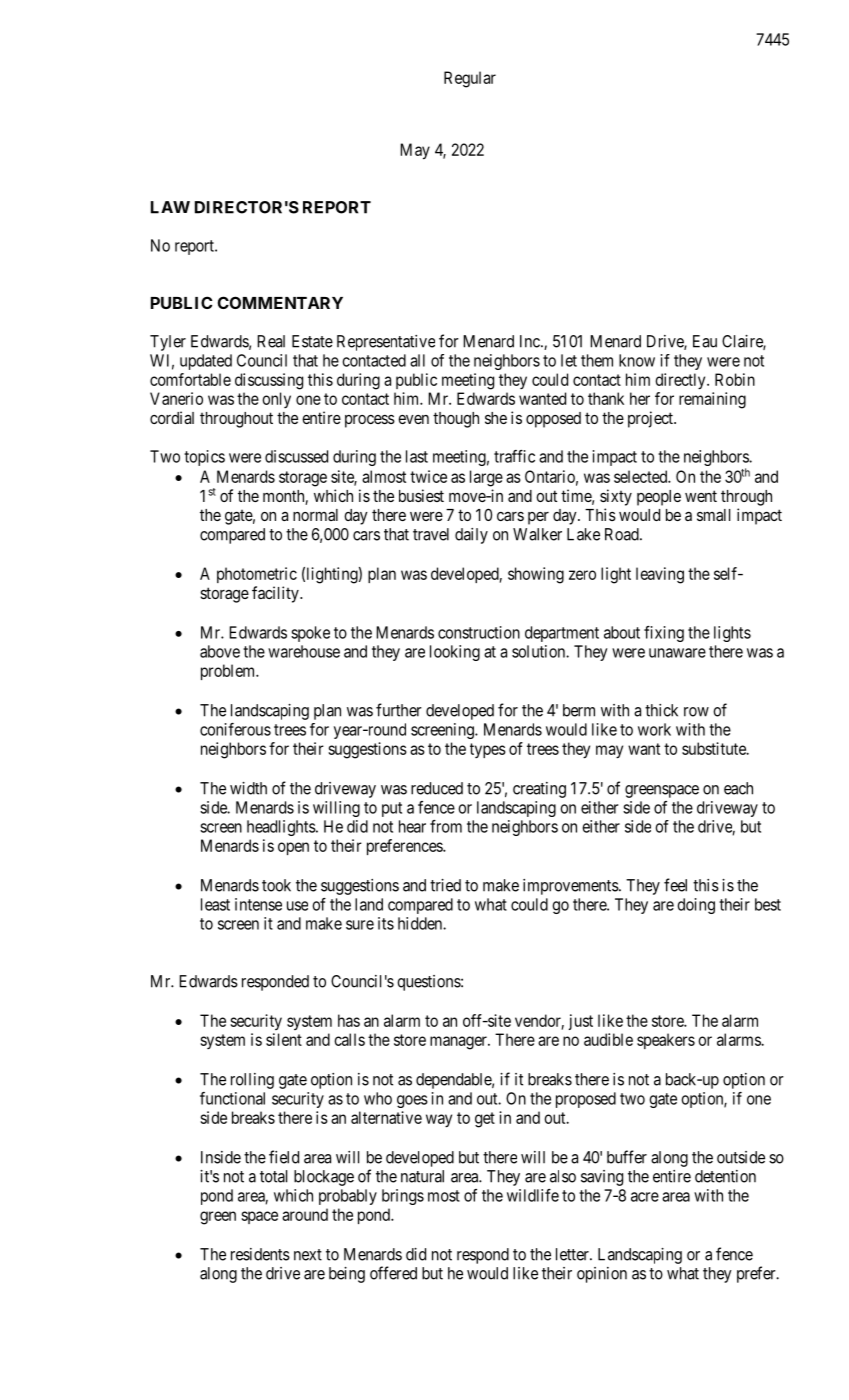  I want to click on LAW, so click(170, 207).
